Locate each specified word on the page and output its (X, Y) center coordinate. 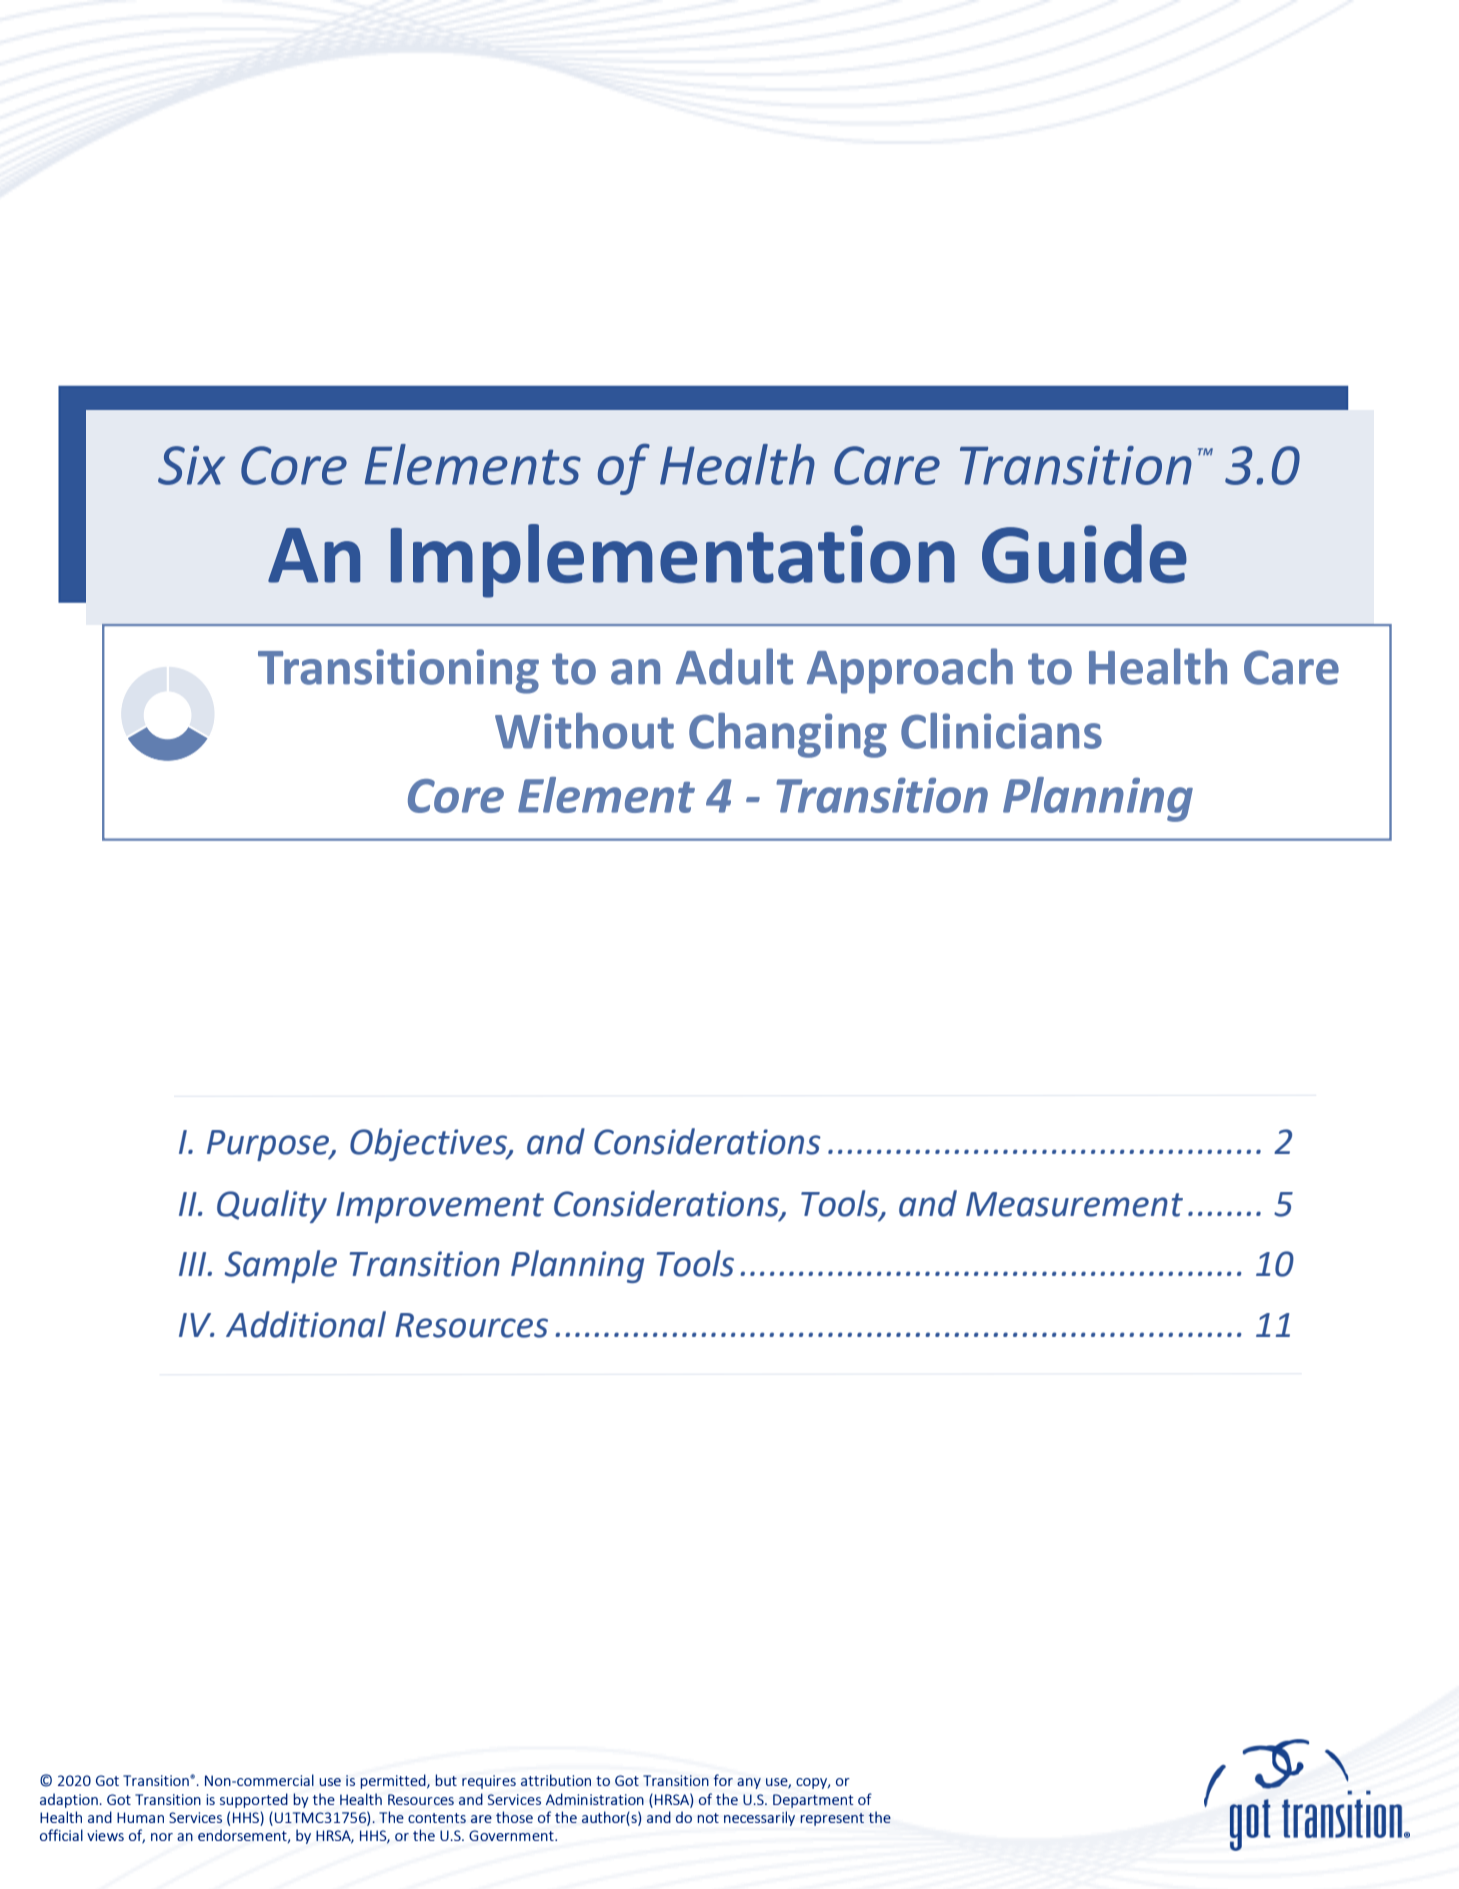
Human (140, 1817)
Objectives (429, 1144)
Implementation (673, 561)
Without (584, 730)
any (749, 1783)
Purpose (269, 1145)
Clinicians (1001, 730)
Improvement (440, 1207)
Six (191, 465)
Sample (281, 1266)
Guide (1084, 553)
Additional (306, 1324)
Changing (788, 735)
